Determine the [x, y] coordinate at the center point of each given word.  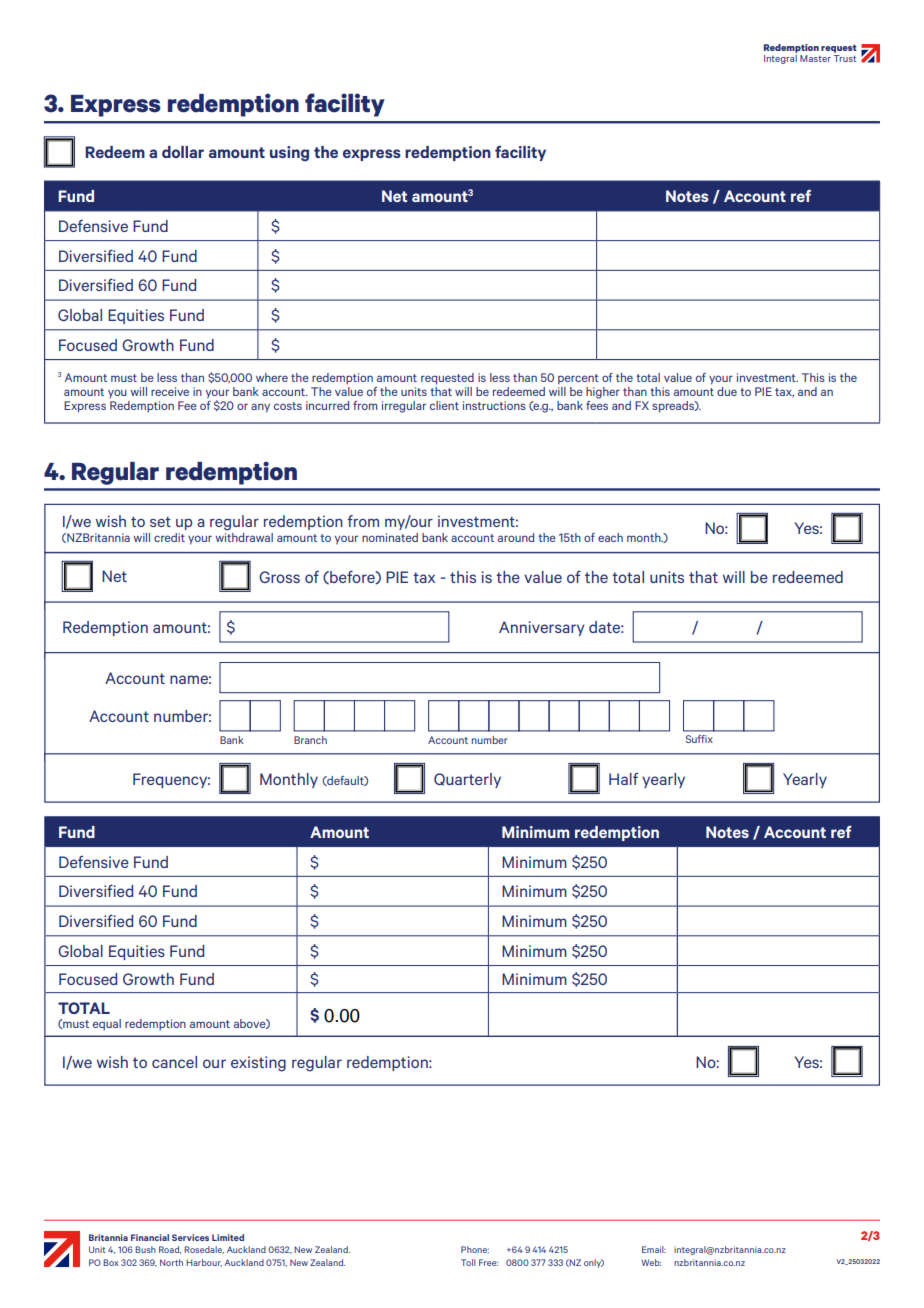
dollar [183, 152]
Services [190, 1237]
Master [815, 58]
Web [651, 1262]
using [289, 153]
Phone [475, 1249]
